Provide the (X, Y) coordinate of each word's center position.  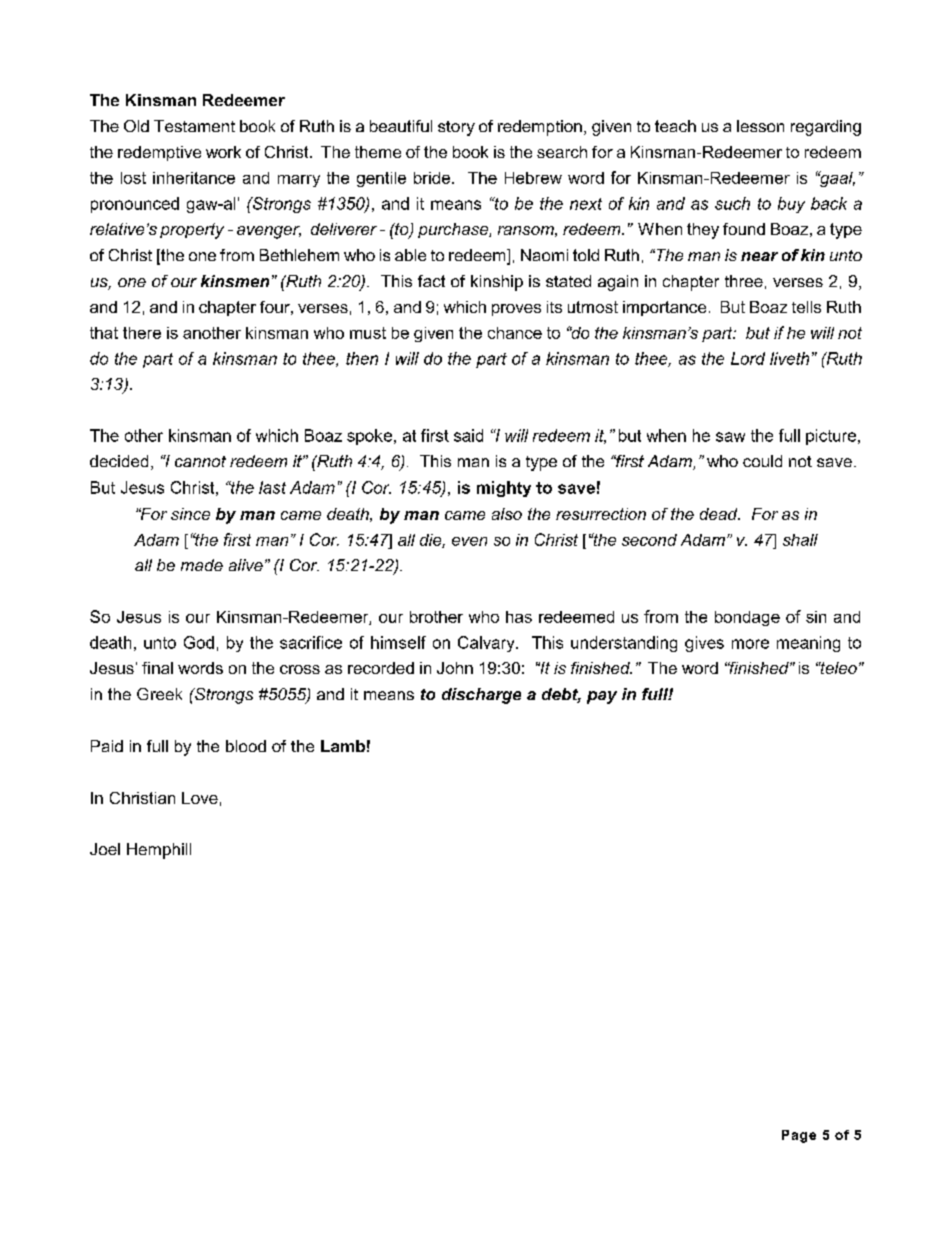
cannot (200, 461)
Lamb (343, 746)
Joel (105, 849)
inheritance (194, 178)
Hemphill (159, 851)
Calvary (487, 644)
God (199, 642)
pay (602, 697)
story (456, 128)
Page (799, 1136)
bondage (747, 618)
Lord (748, 358)
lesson (760, 126)
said (468, 435)
